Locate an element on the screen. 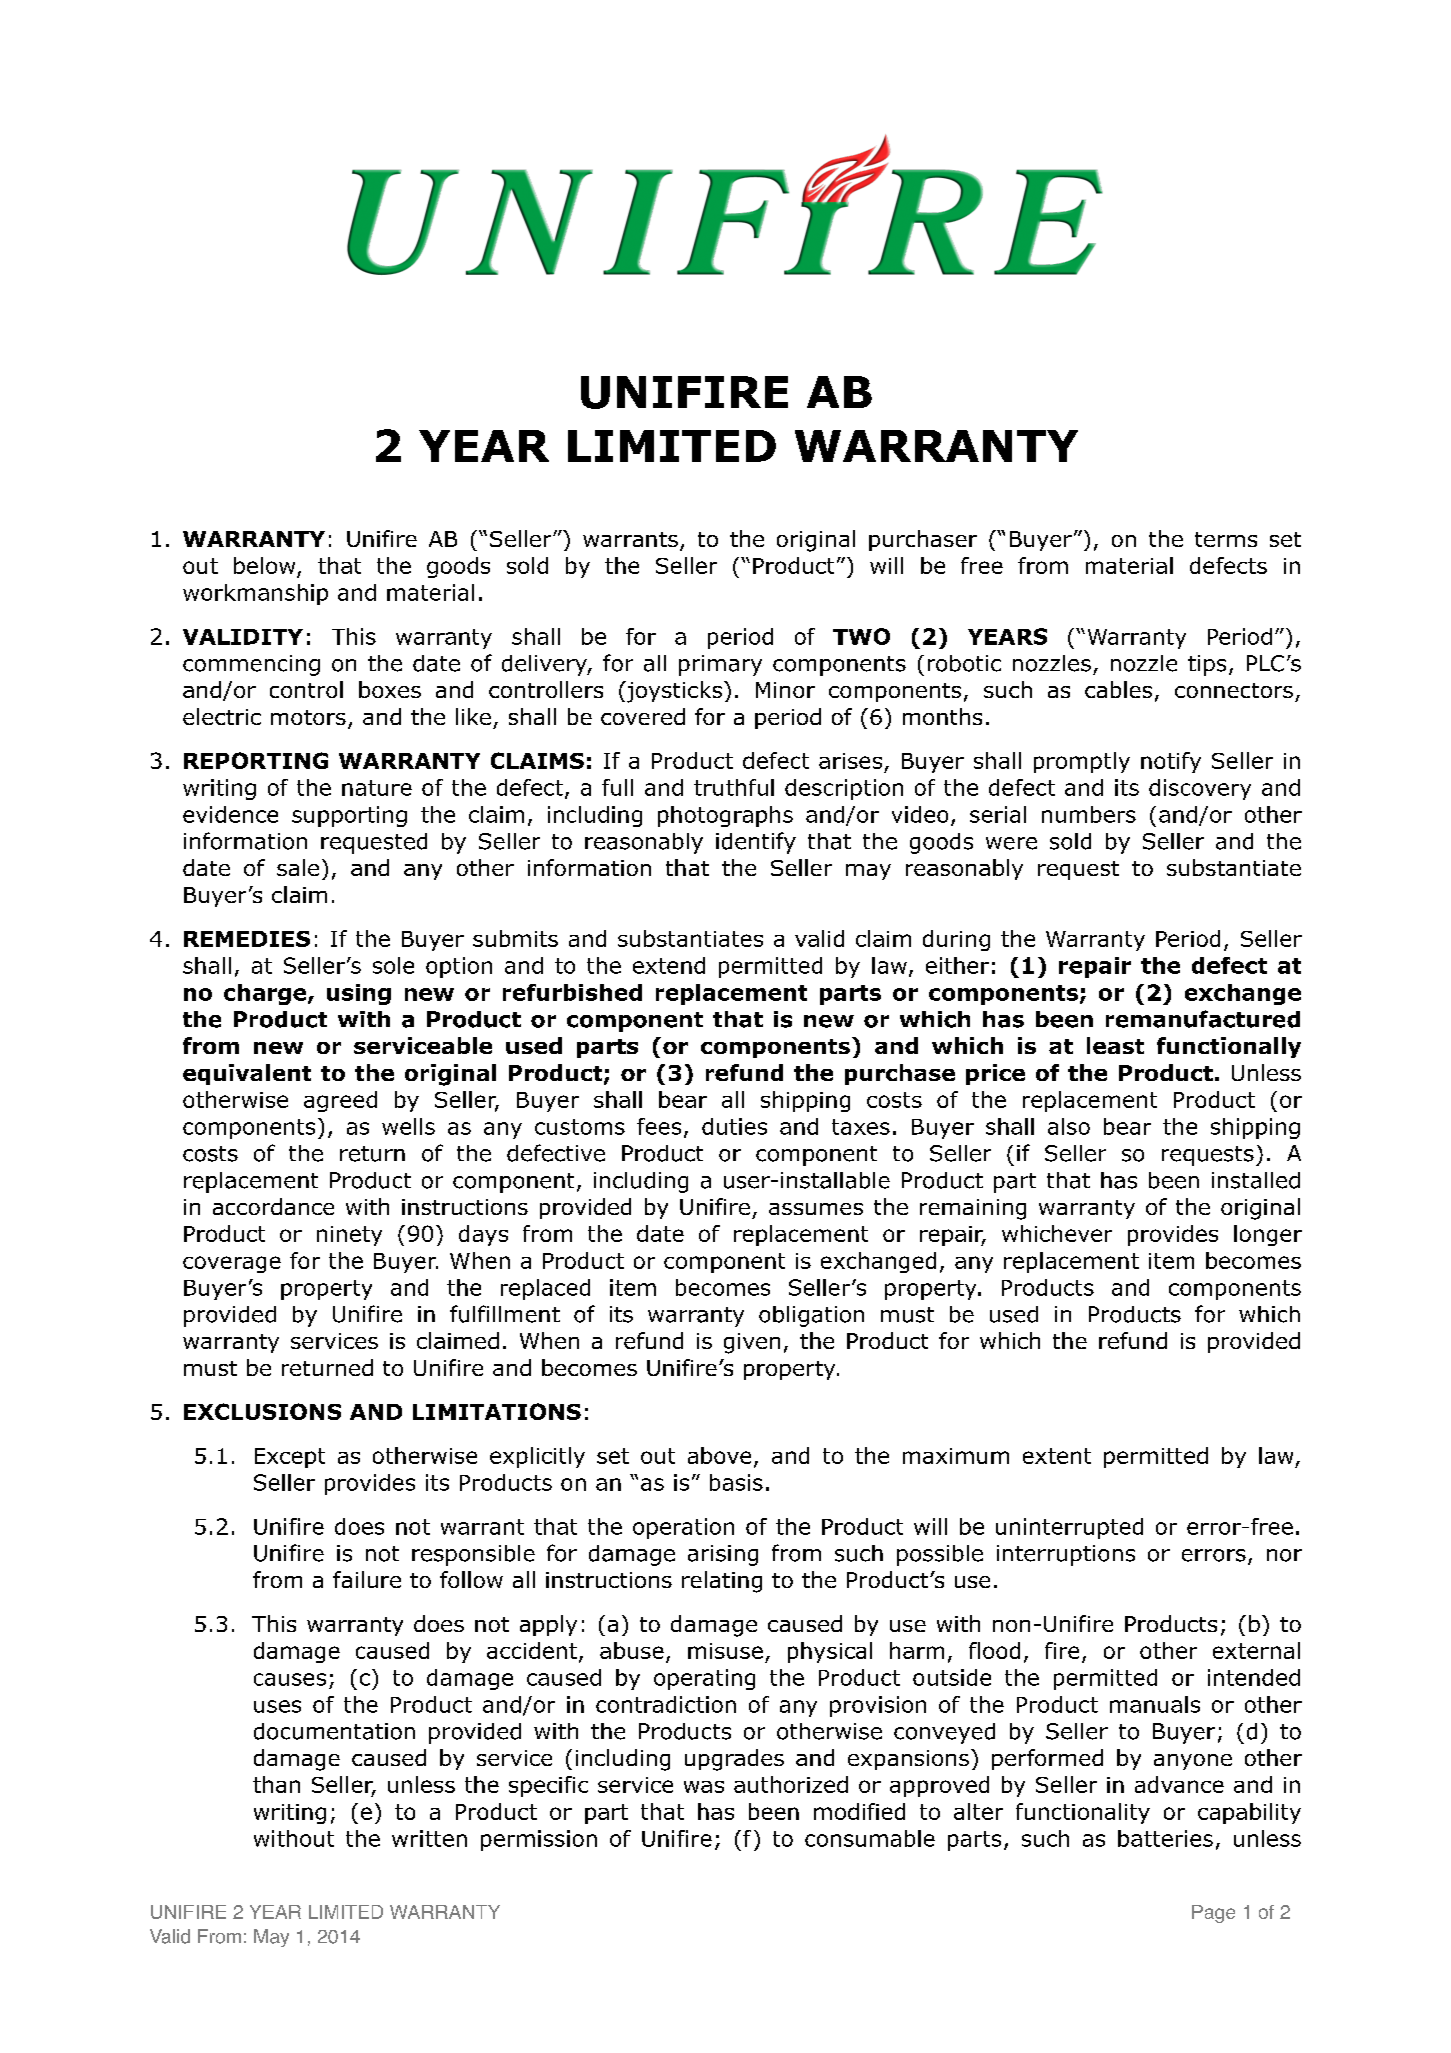  Except is located at coordinates (290, 1458).
